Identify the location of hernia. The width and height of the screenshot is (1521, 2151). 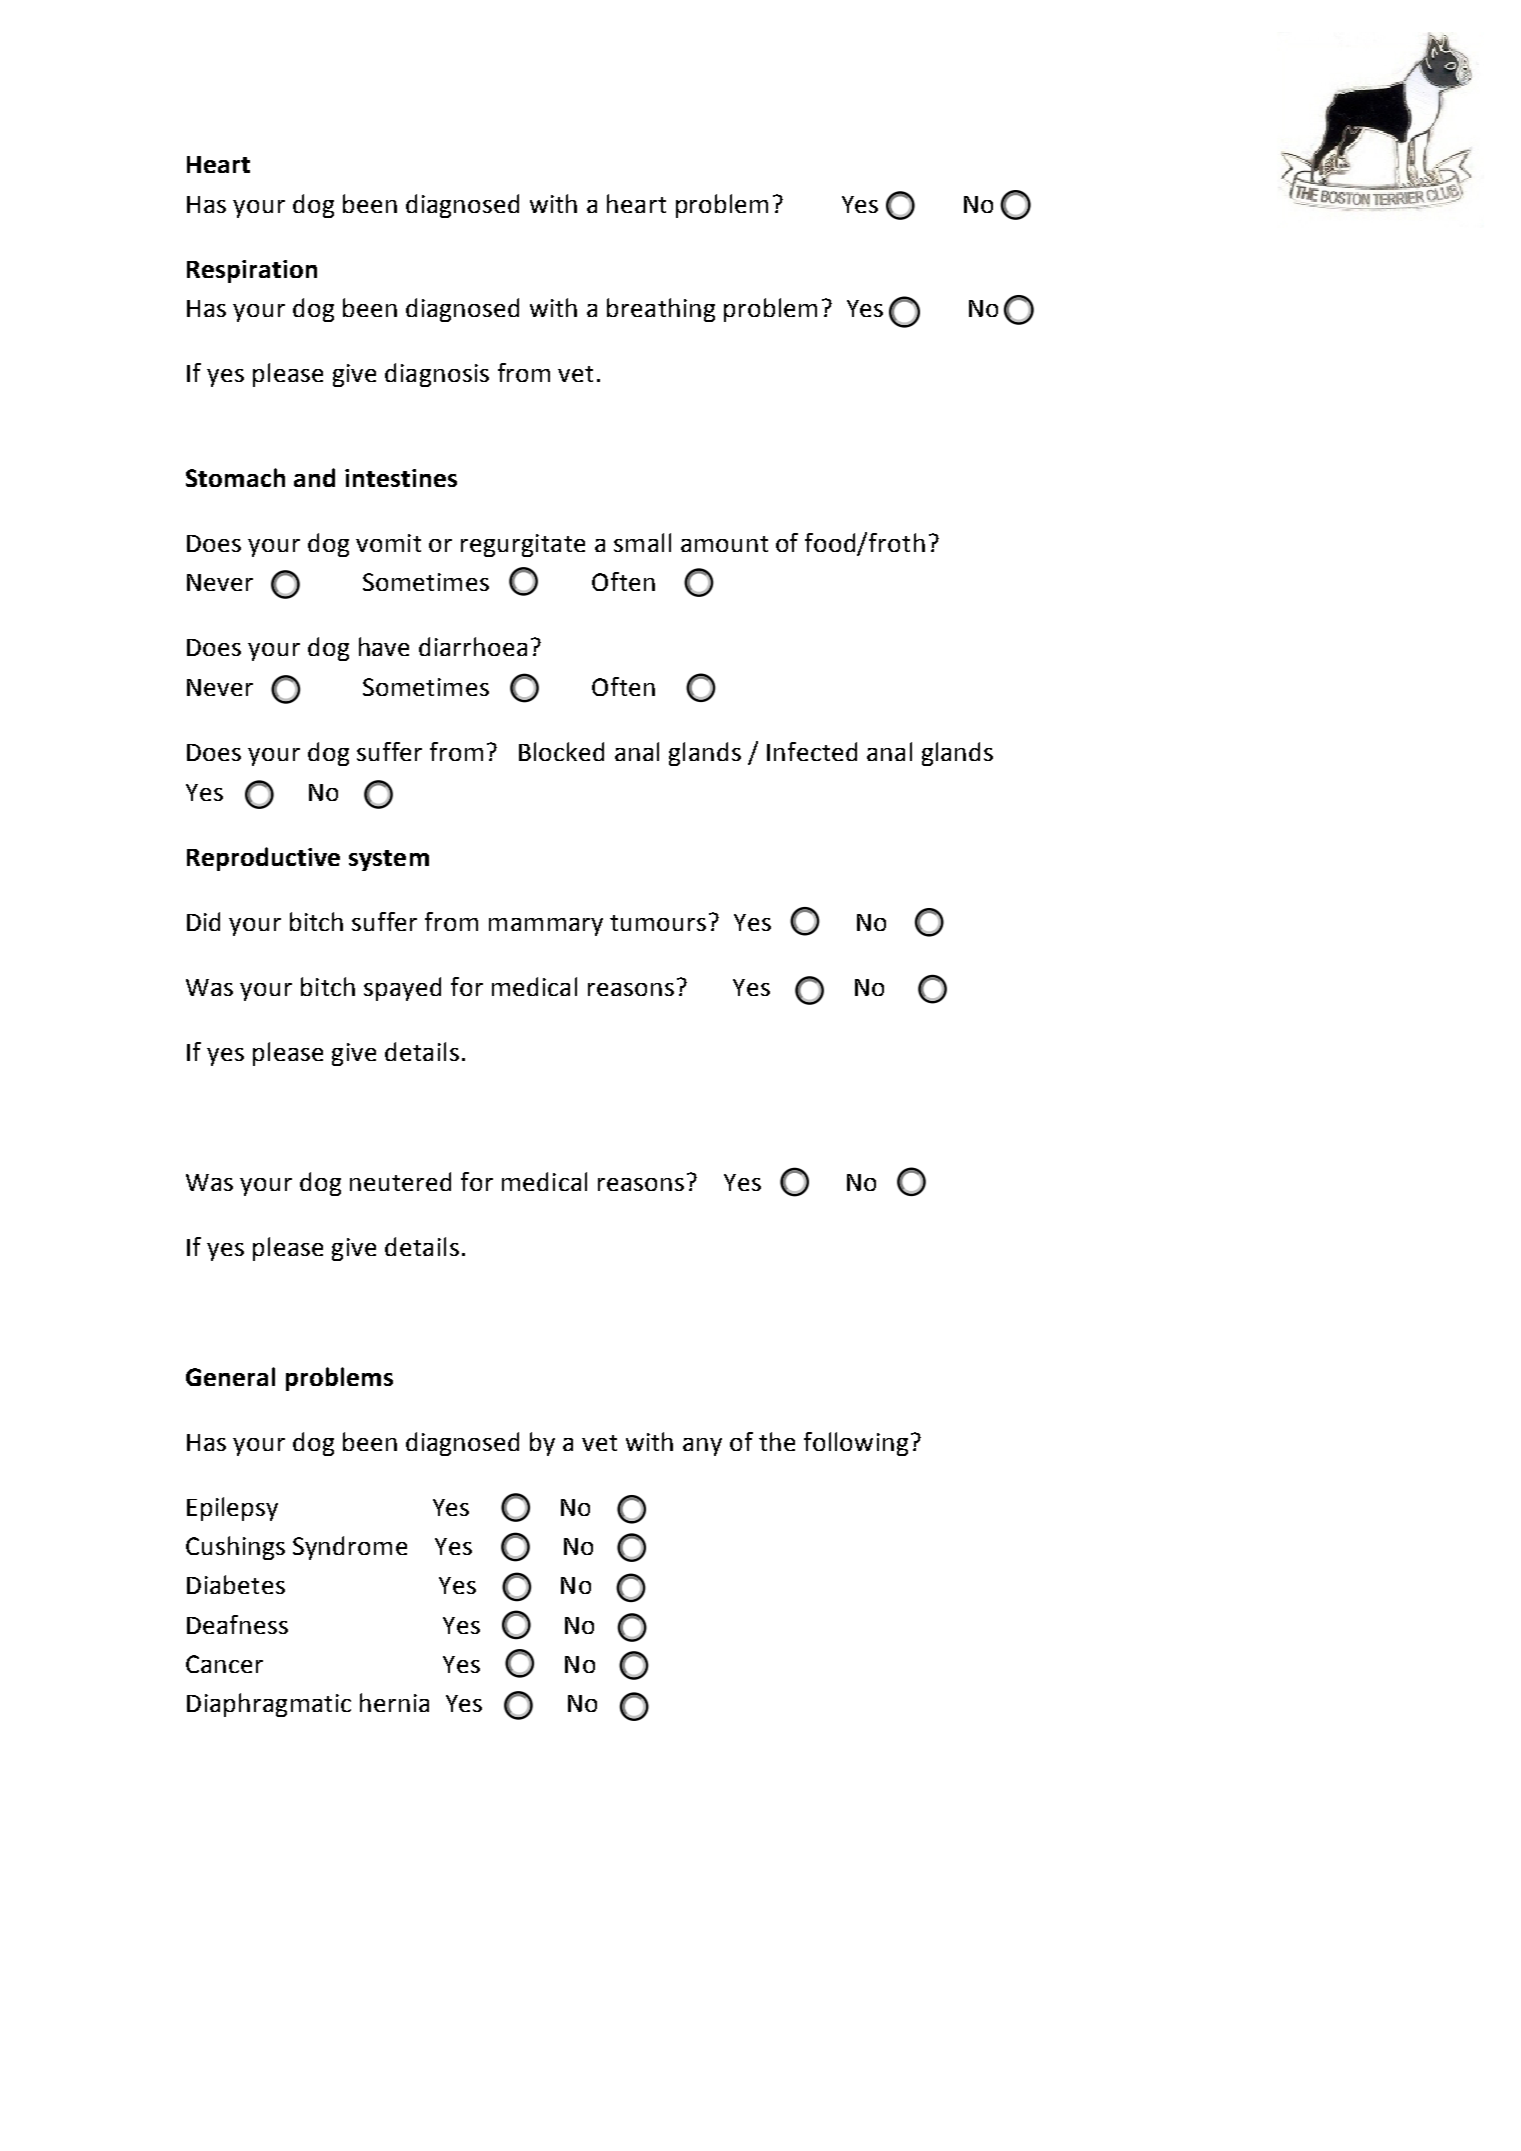
(394, 1702).
